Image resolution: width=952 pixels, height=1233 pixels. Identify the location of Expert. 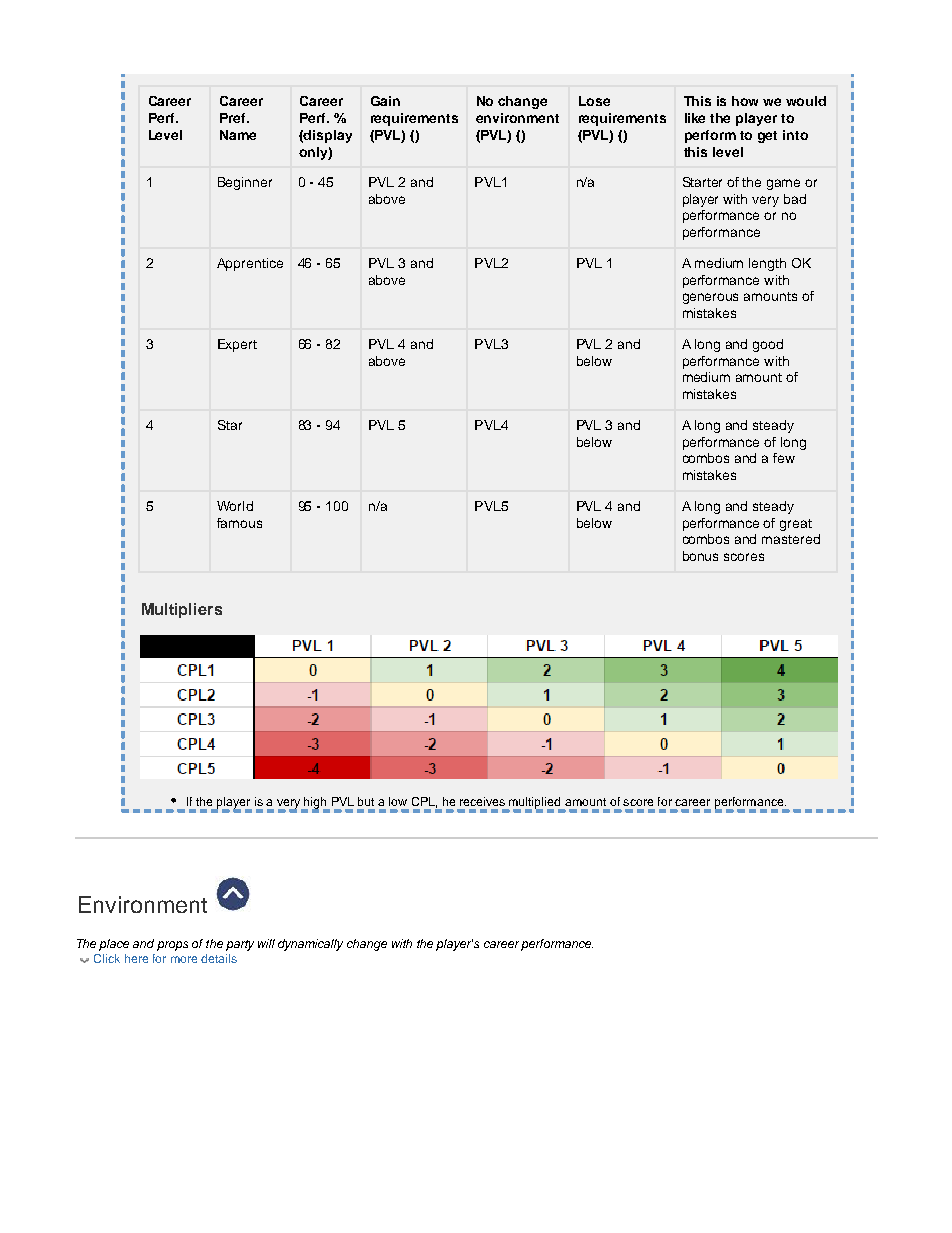
(237, 345).
